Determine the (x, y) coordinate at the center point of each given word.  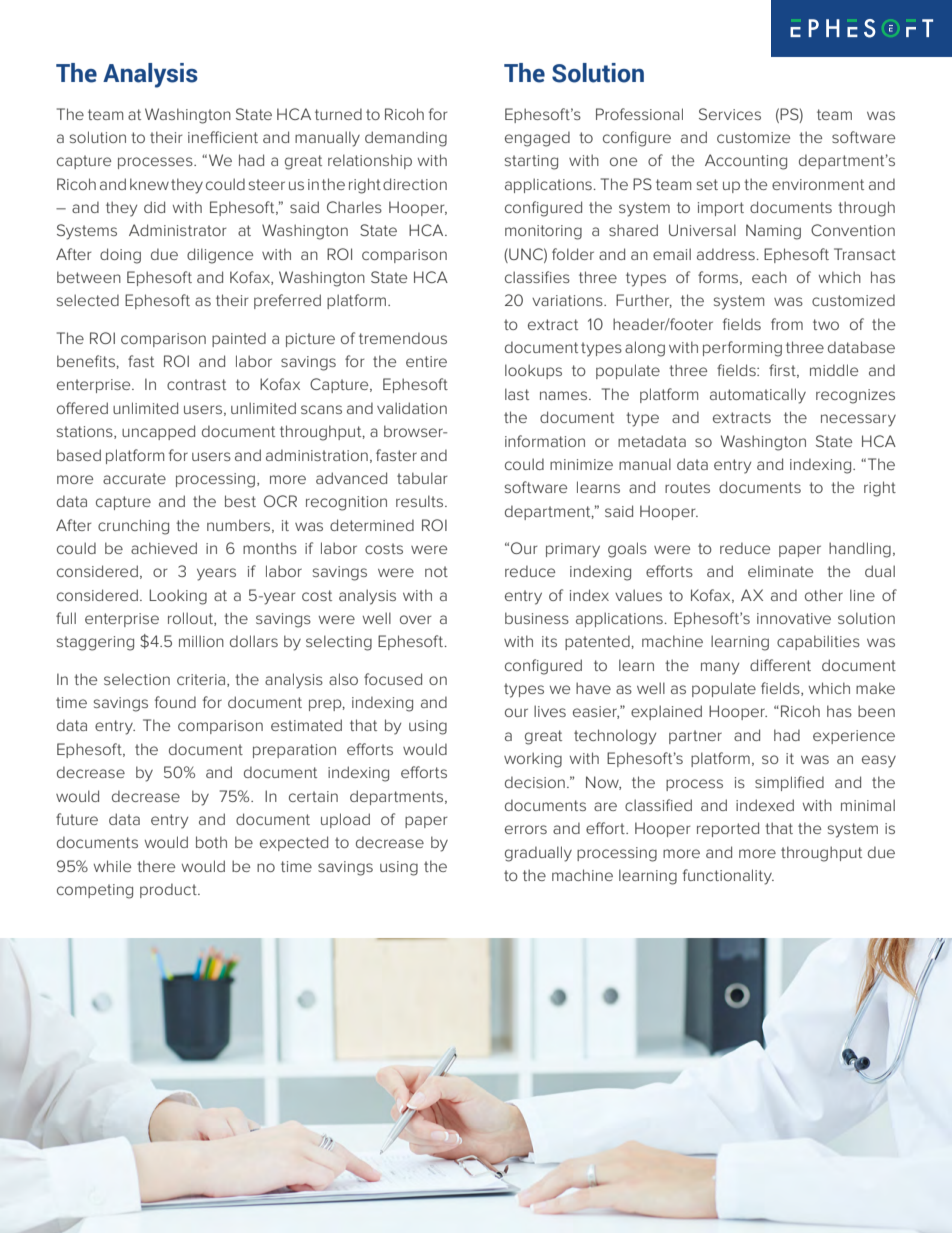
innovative (794, 618)
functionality (728, 877)
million (201, 641)
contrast (196, 384)
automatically (758, 396)
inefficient (223, 137)
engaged (537, 139)
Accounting (746, 162)
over (416, 619)
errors (526, 829)
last (517, 394)
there (156, 866)
